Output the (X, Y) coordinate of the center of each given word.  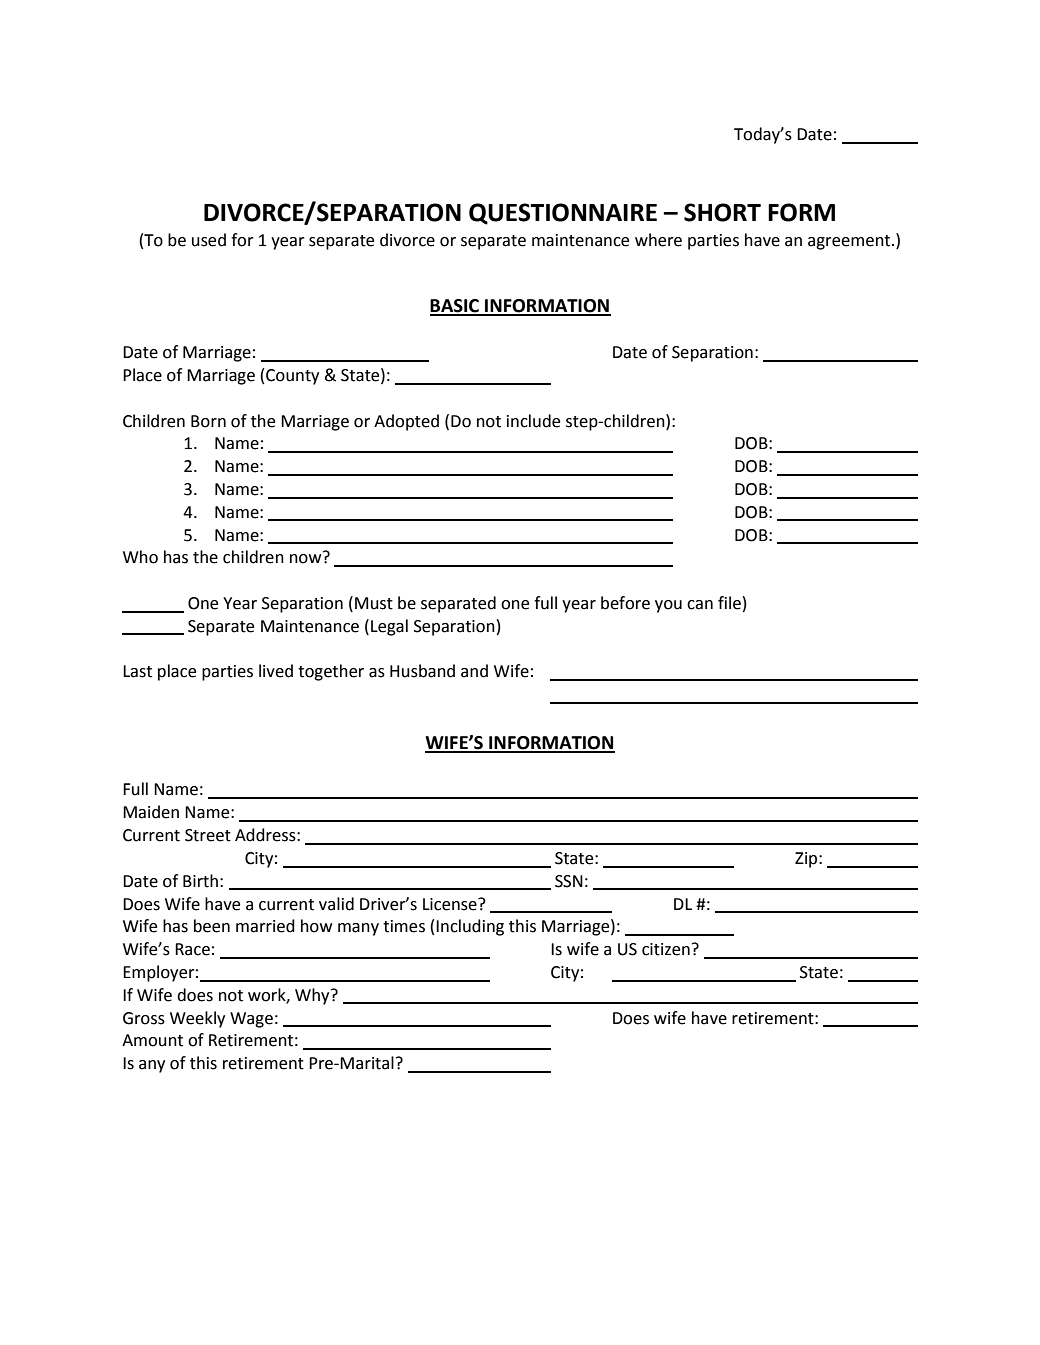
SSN (569, 881)
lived (276, 671)
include (533, 421)
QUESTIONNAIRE (563, 214)
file (729, 603)
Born (208, 421)
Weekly (197, 1019)
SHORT (722, 212)
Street (208, 835)
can (700, 605)
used (209, 240)
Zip (807, 860)
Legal (389, 627)
